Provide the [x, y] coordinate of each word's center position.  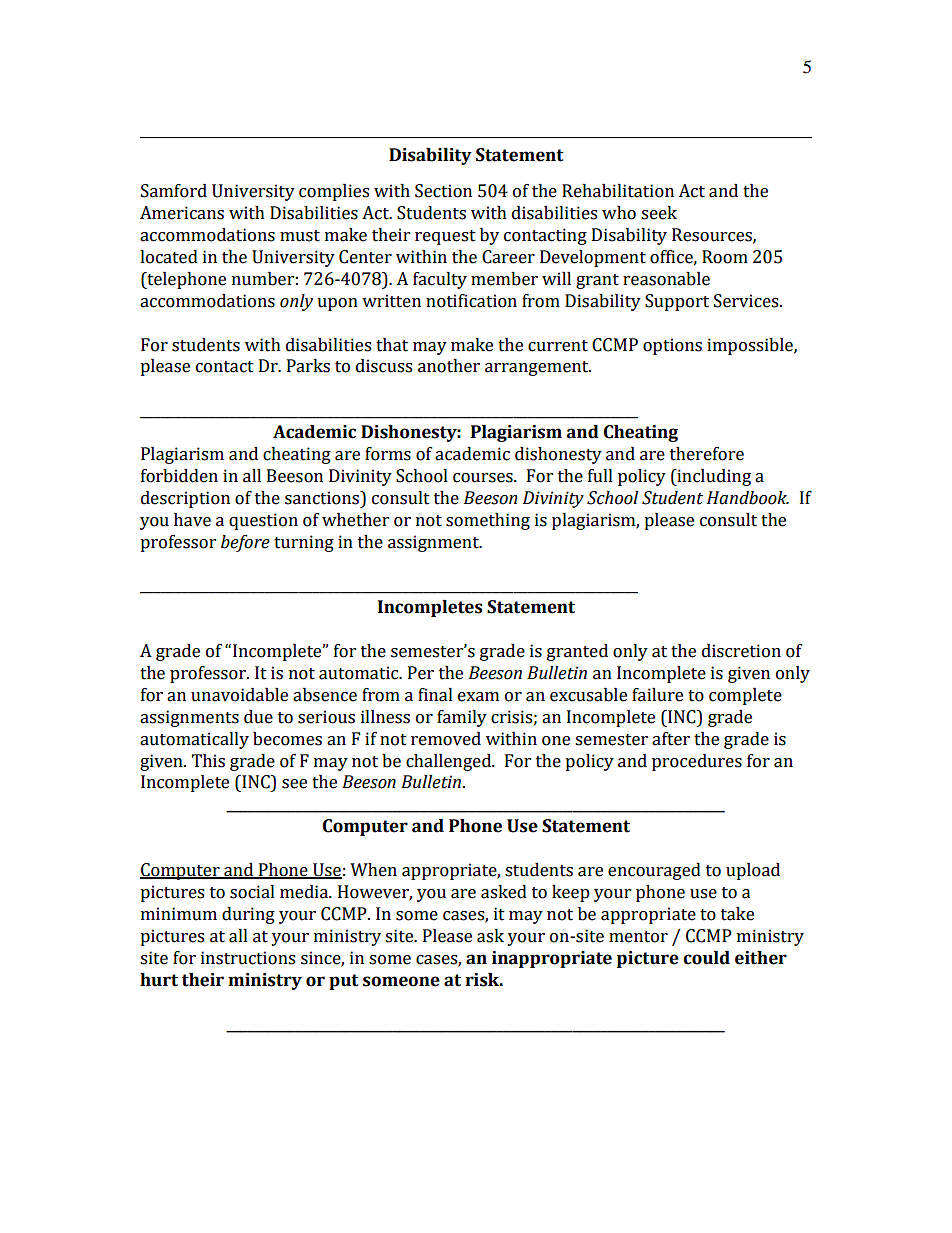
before [245, 543]
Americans [182, 213]
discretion [741, 651]
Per [421, 673]
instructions [248, 958]
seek [659, 213]
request [445, 237]
